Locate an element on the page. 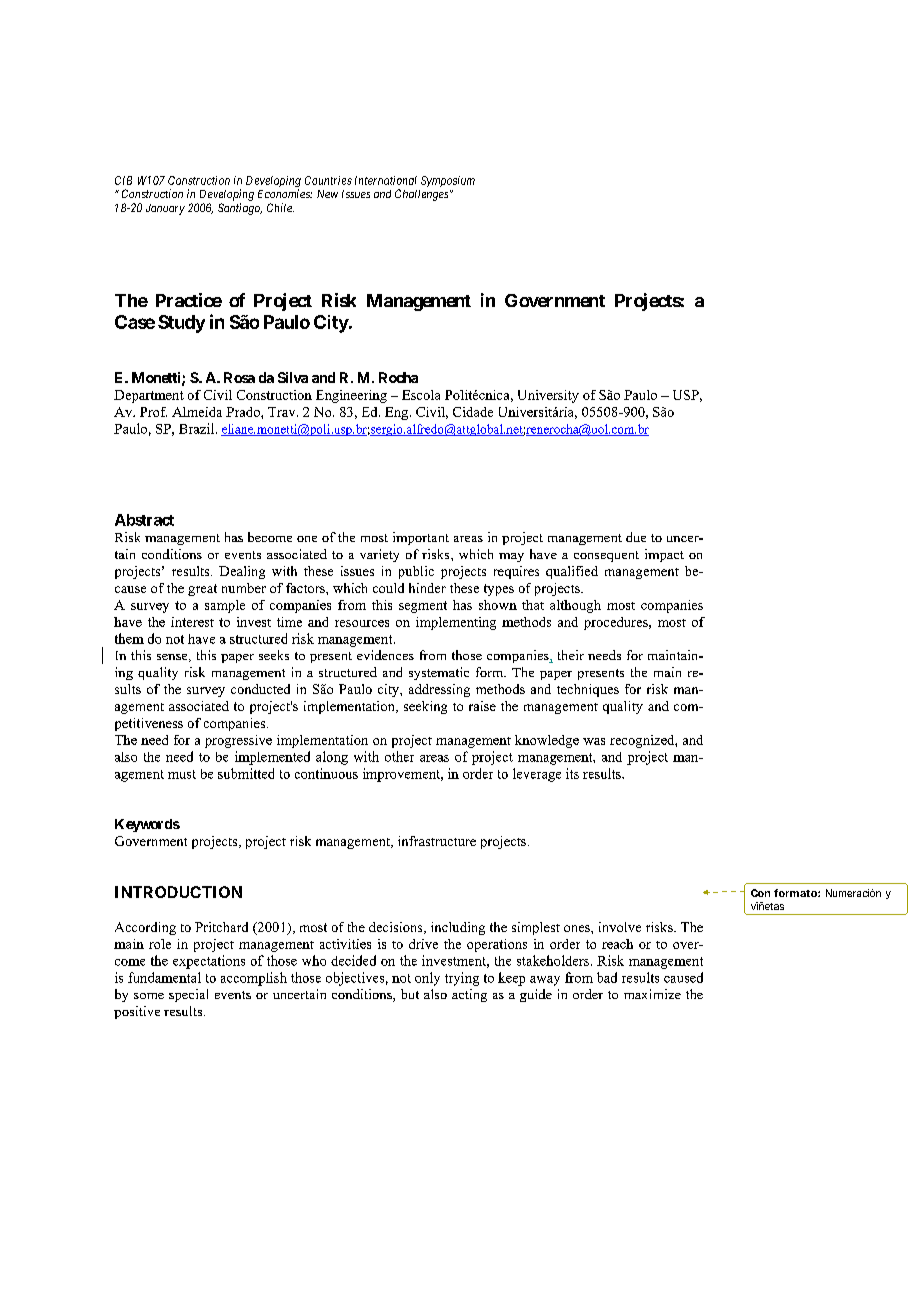 Image resolution: width=924 pixels, height=1308 pixels. Symposium is located at coordinates (448, 181).
